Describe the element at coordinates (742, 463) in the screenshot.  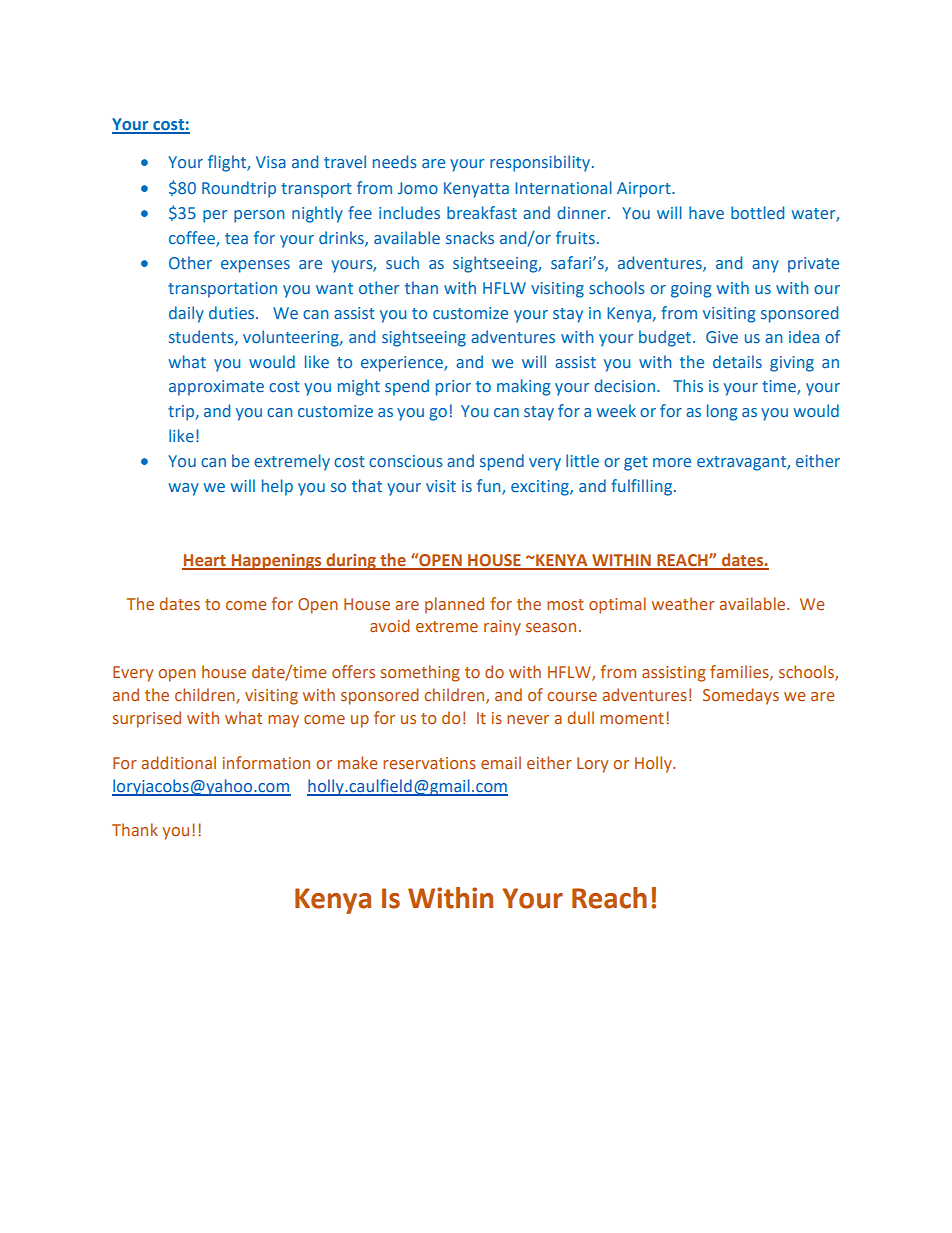
I see `extravagant` at that location.
